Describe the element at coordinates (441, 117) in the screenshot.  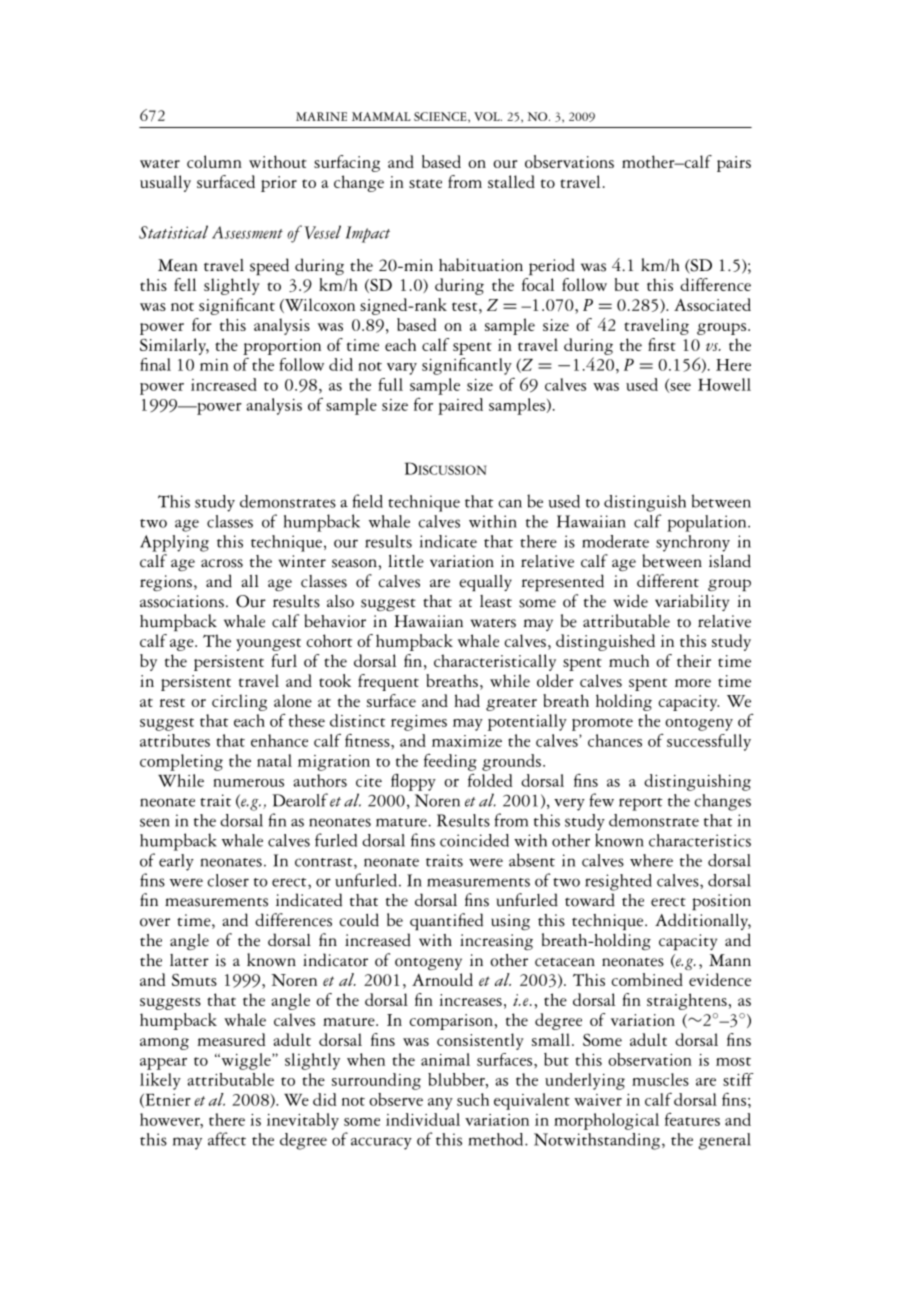
I see `SCIENCE` at that location.
